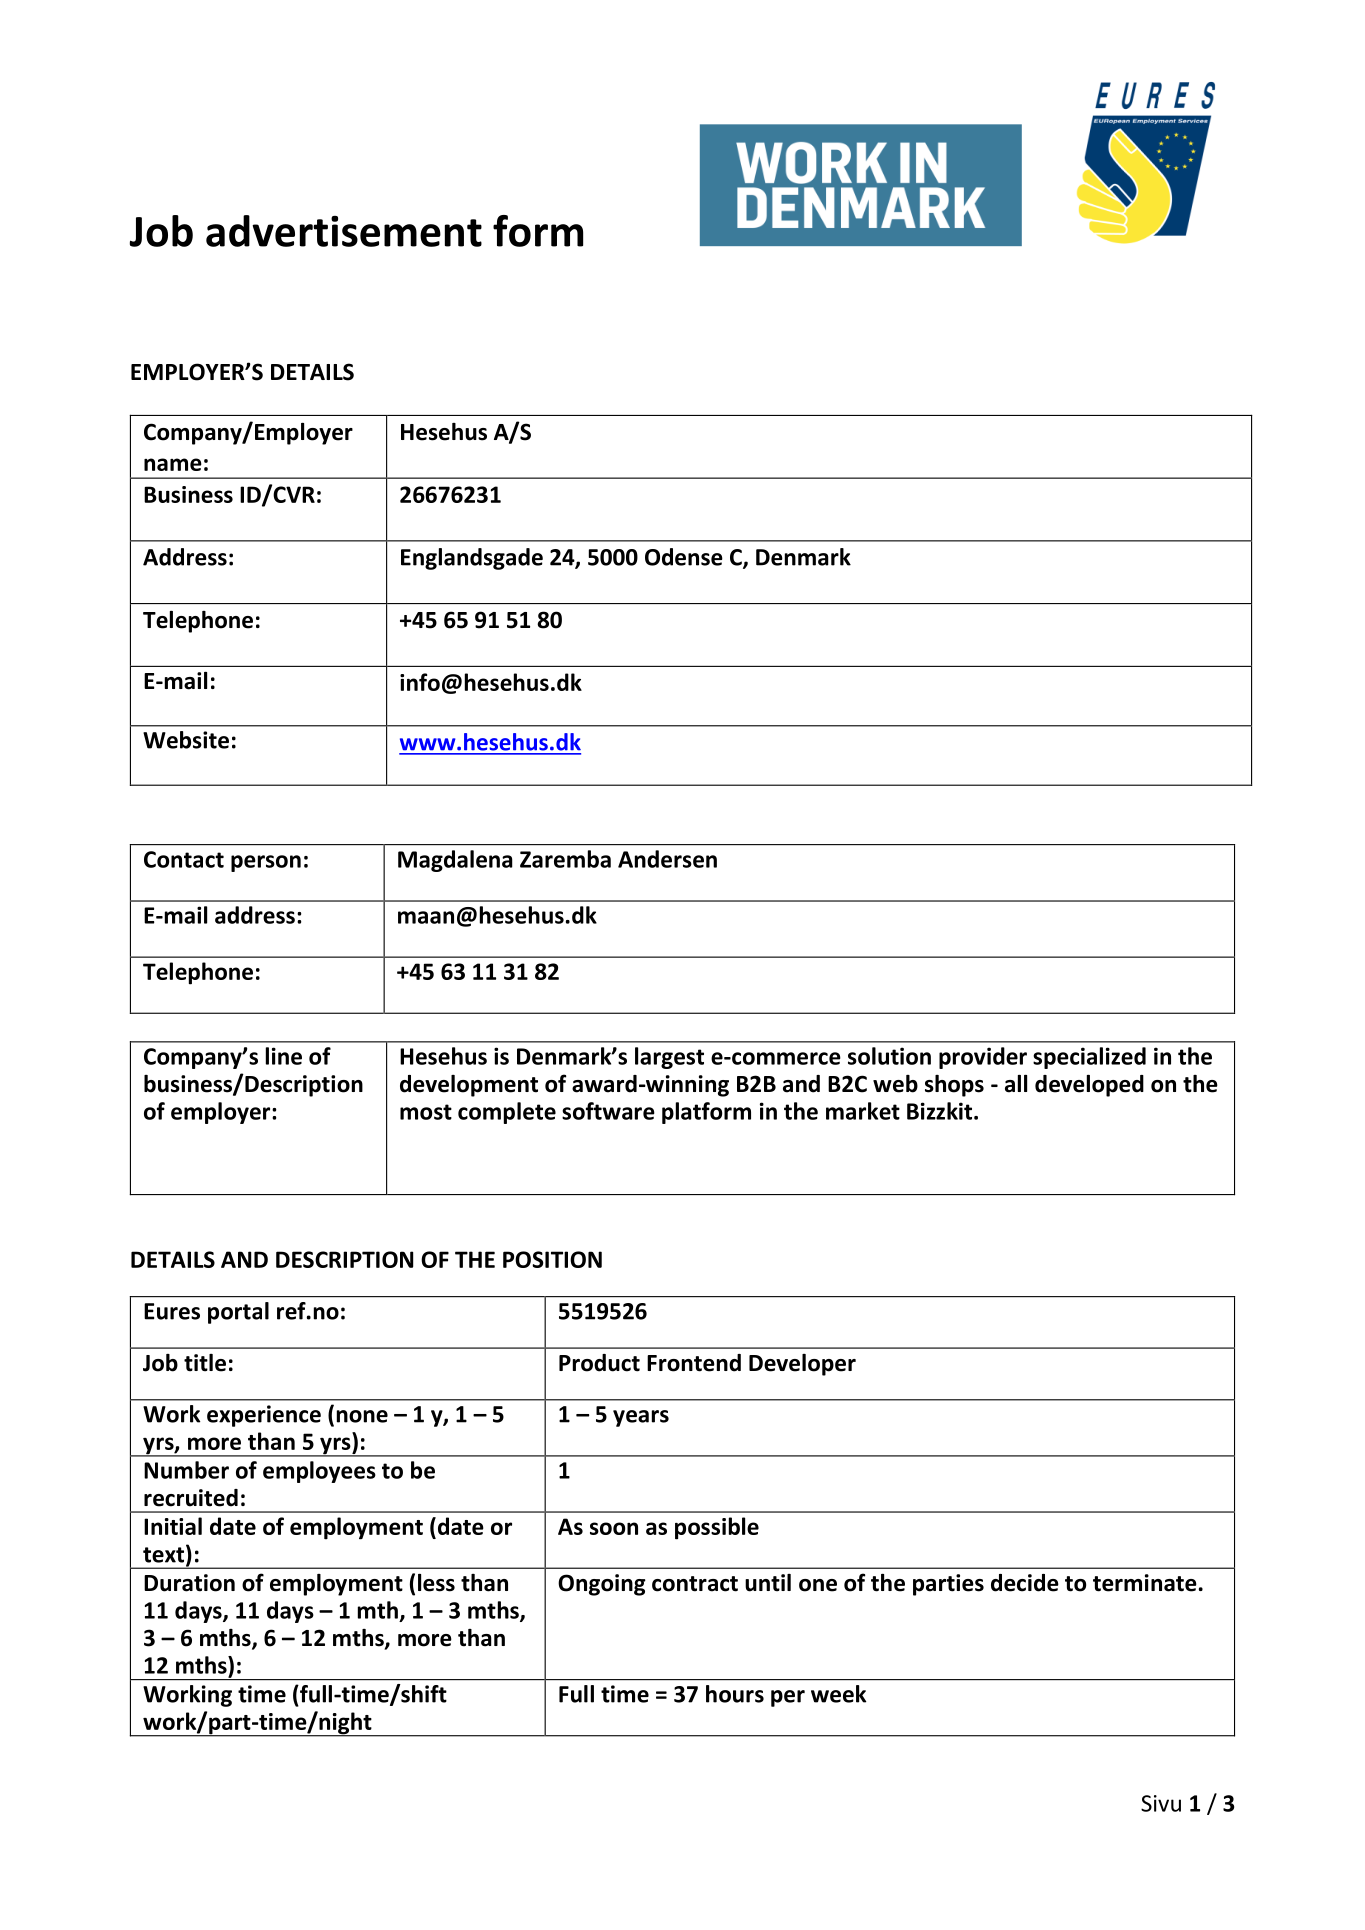 This document has width=1365, height=1930. I want to click on name, so click(173, 464).
